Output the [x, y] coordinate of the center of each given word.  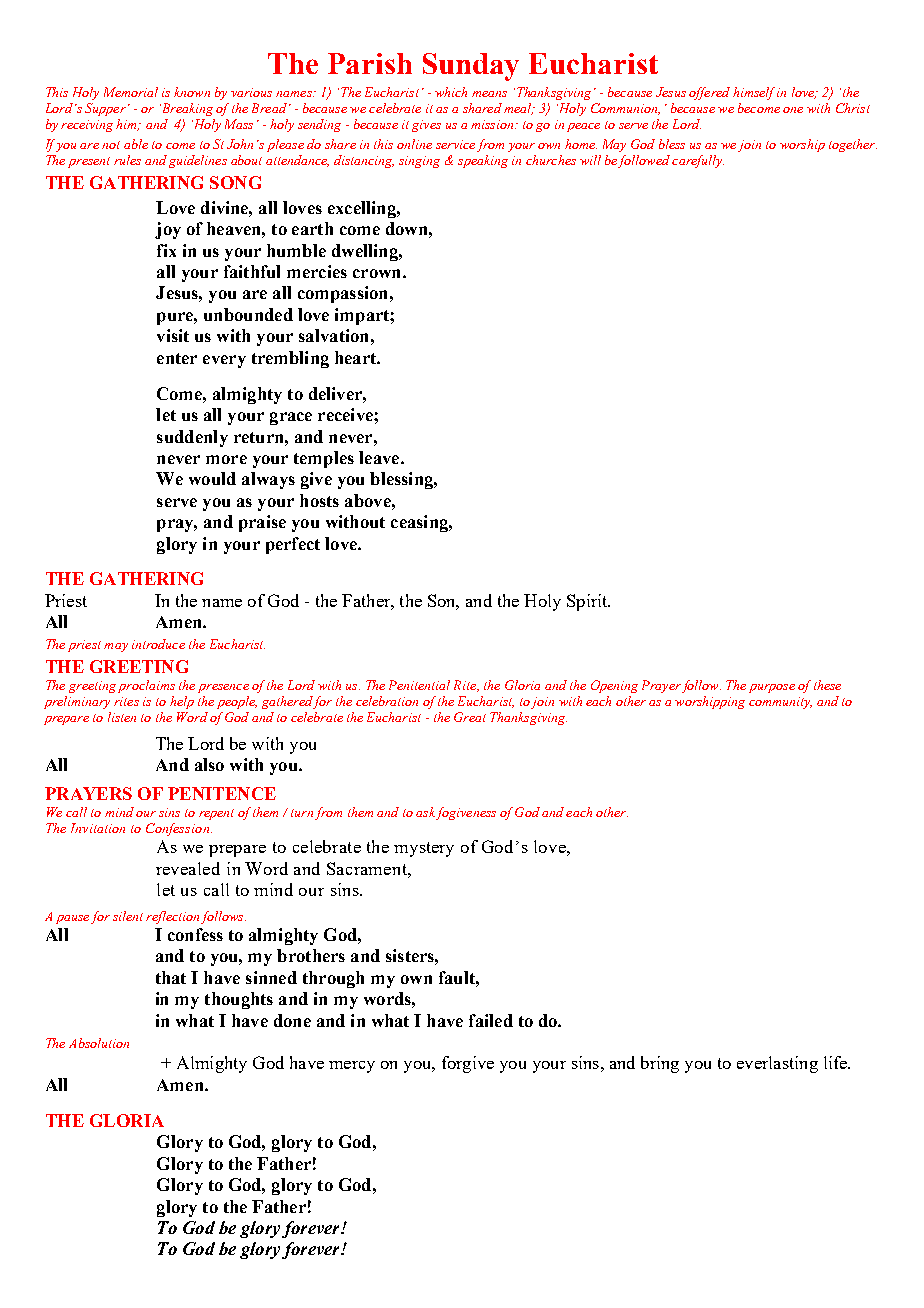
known [192, 92]
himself [754, 93]
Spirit [588, 602]
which [451, 92]
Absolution [99, 1043]
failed [491, 1020]
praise [262, 523]
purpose [772, 688]
